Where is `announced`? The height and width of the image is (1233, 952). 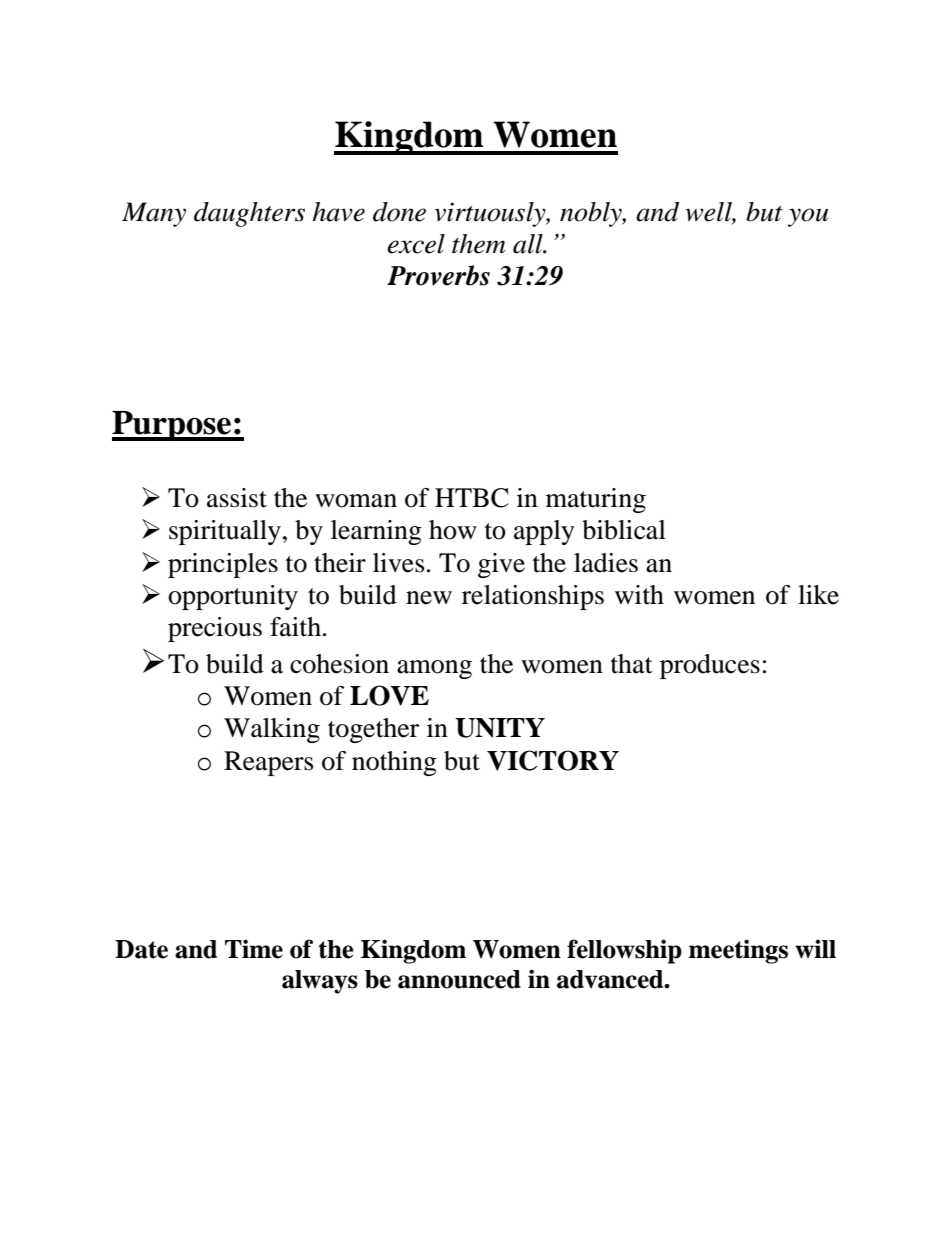
announced is located at coordinates (459, 979).
